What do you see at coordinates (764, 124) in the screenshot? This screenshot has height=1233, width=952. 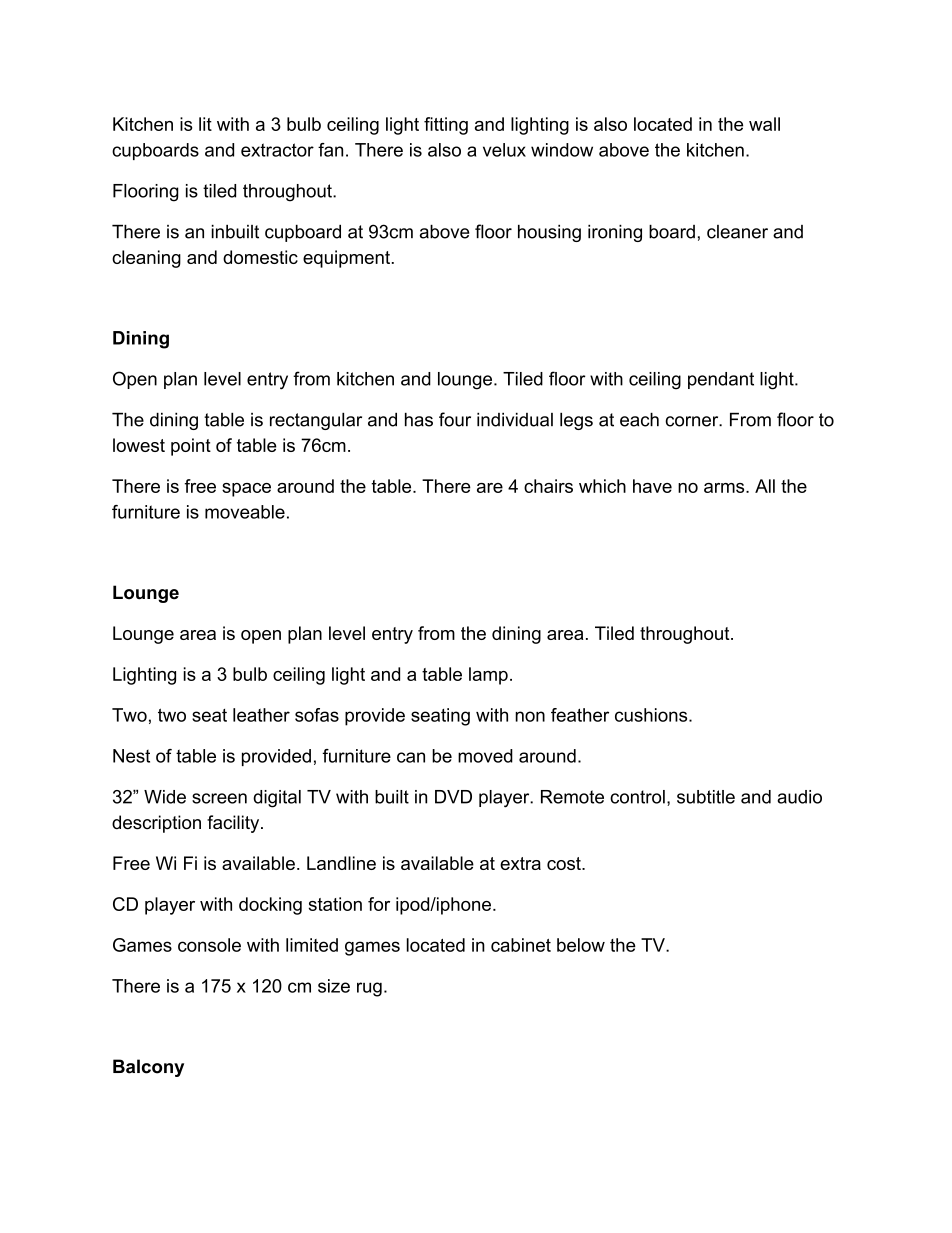 I see `wall` at bounding box center [764, 124].
